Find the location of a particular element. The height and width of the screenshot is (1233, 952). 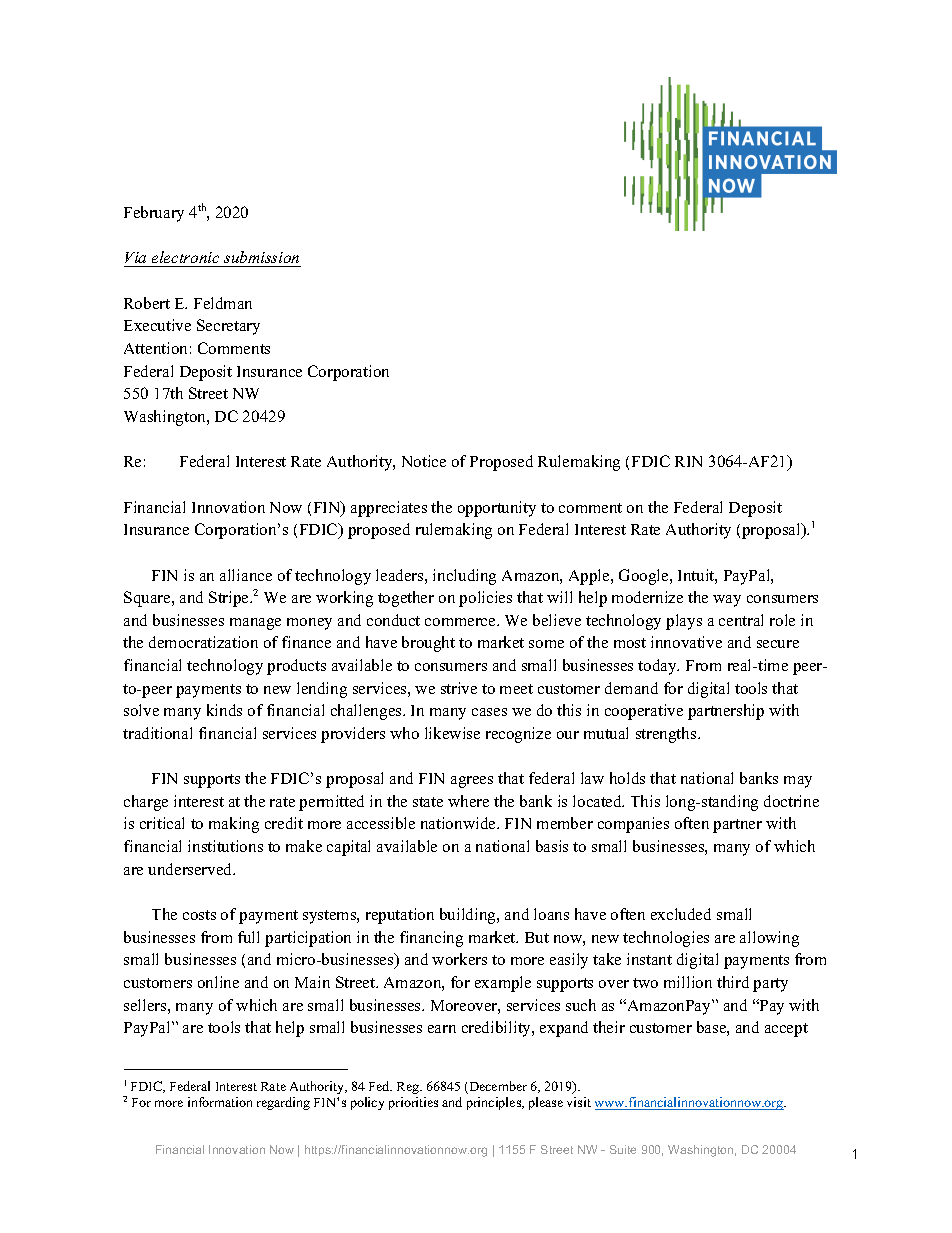

information is located at coordinates (220, 1102).
